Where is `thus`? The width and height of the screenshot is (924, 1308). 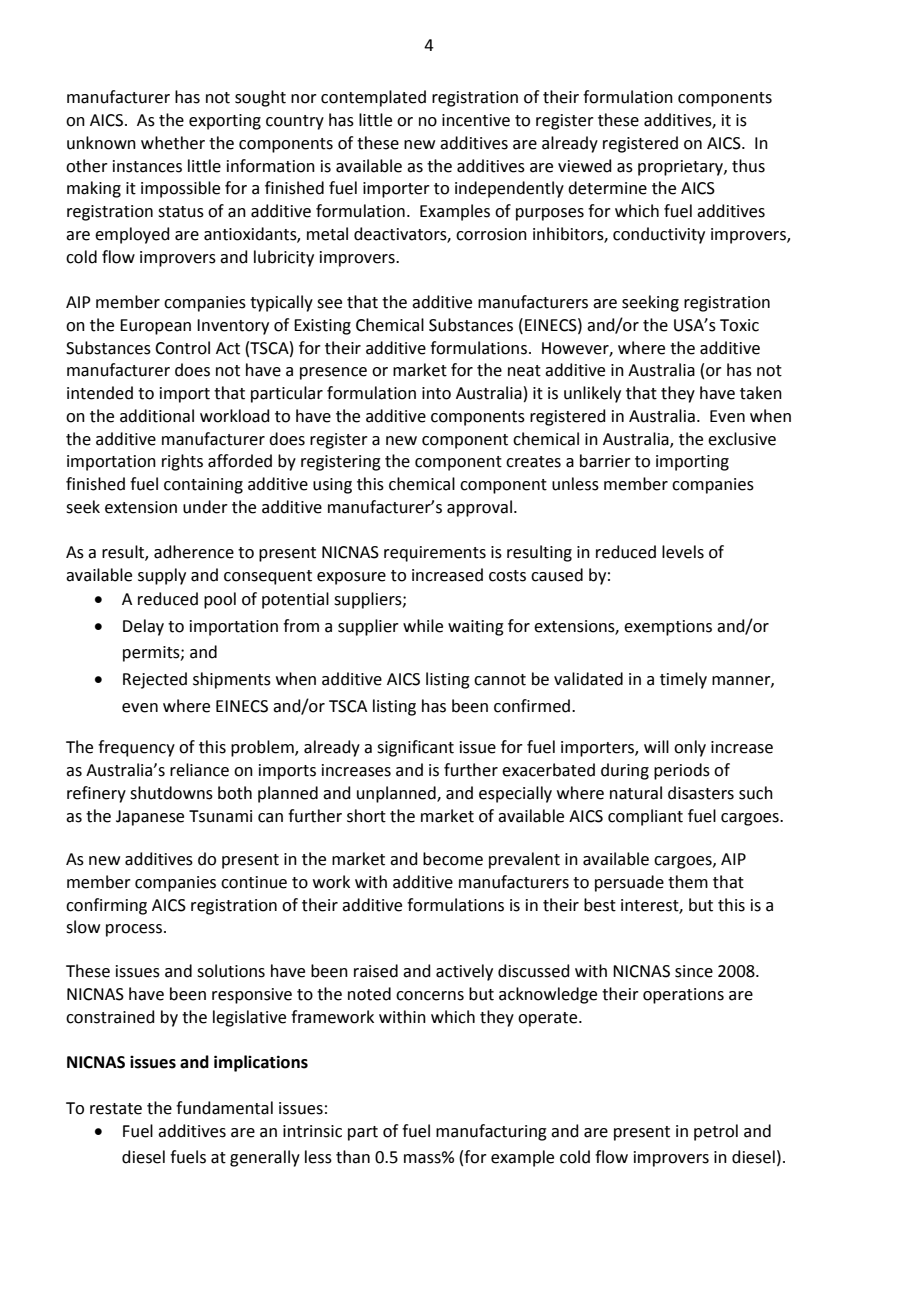
thus is located at coordinates (748, 166).
